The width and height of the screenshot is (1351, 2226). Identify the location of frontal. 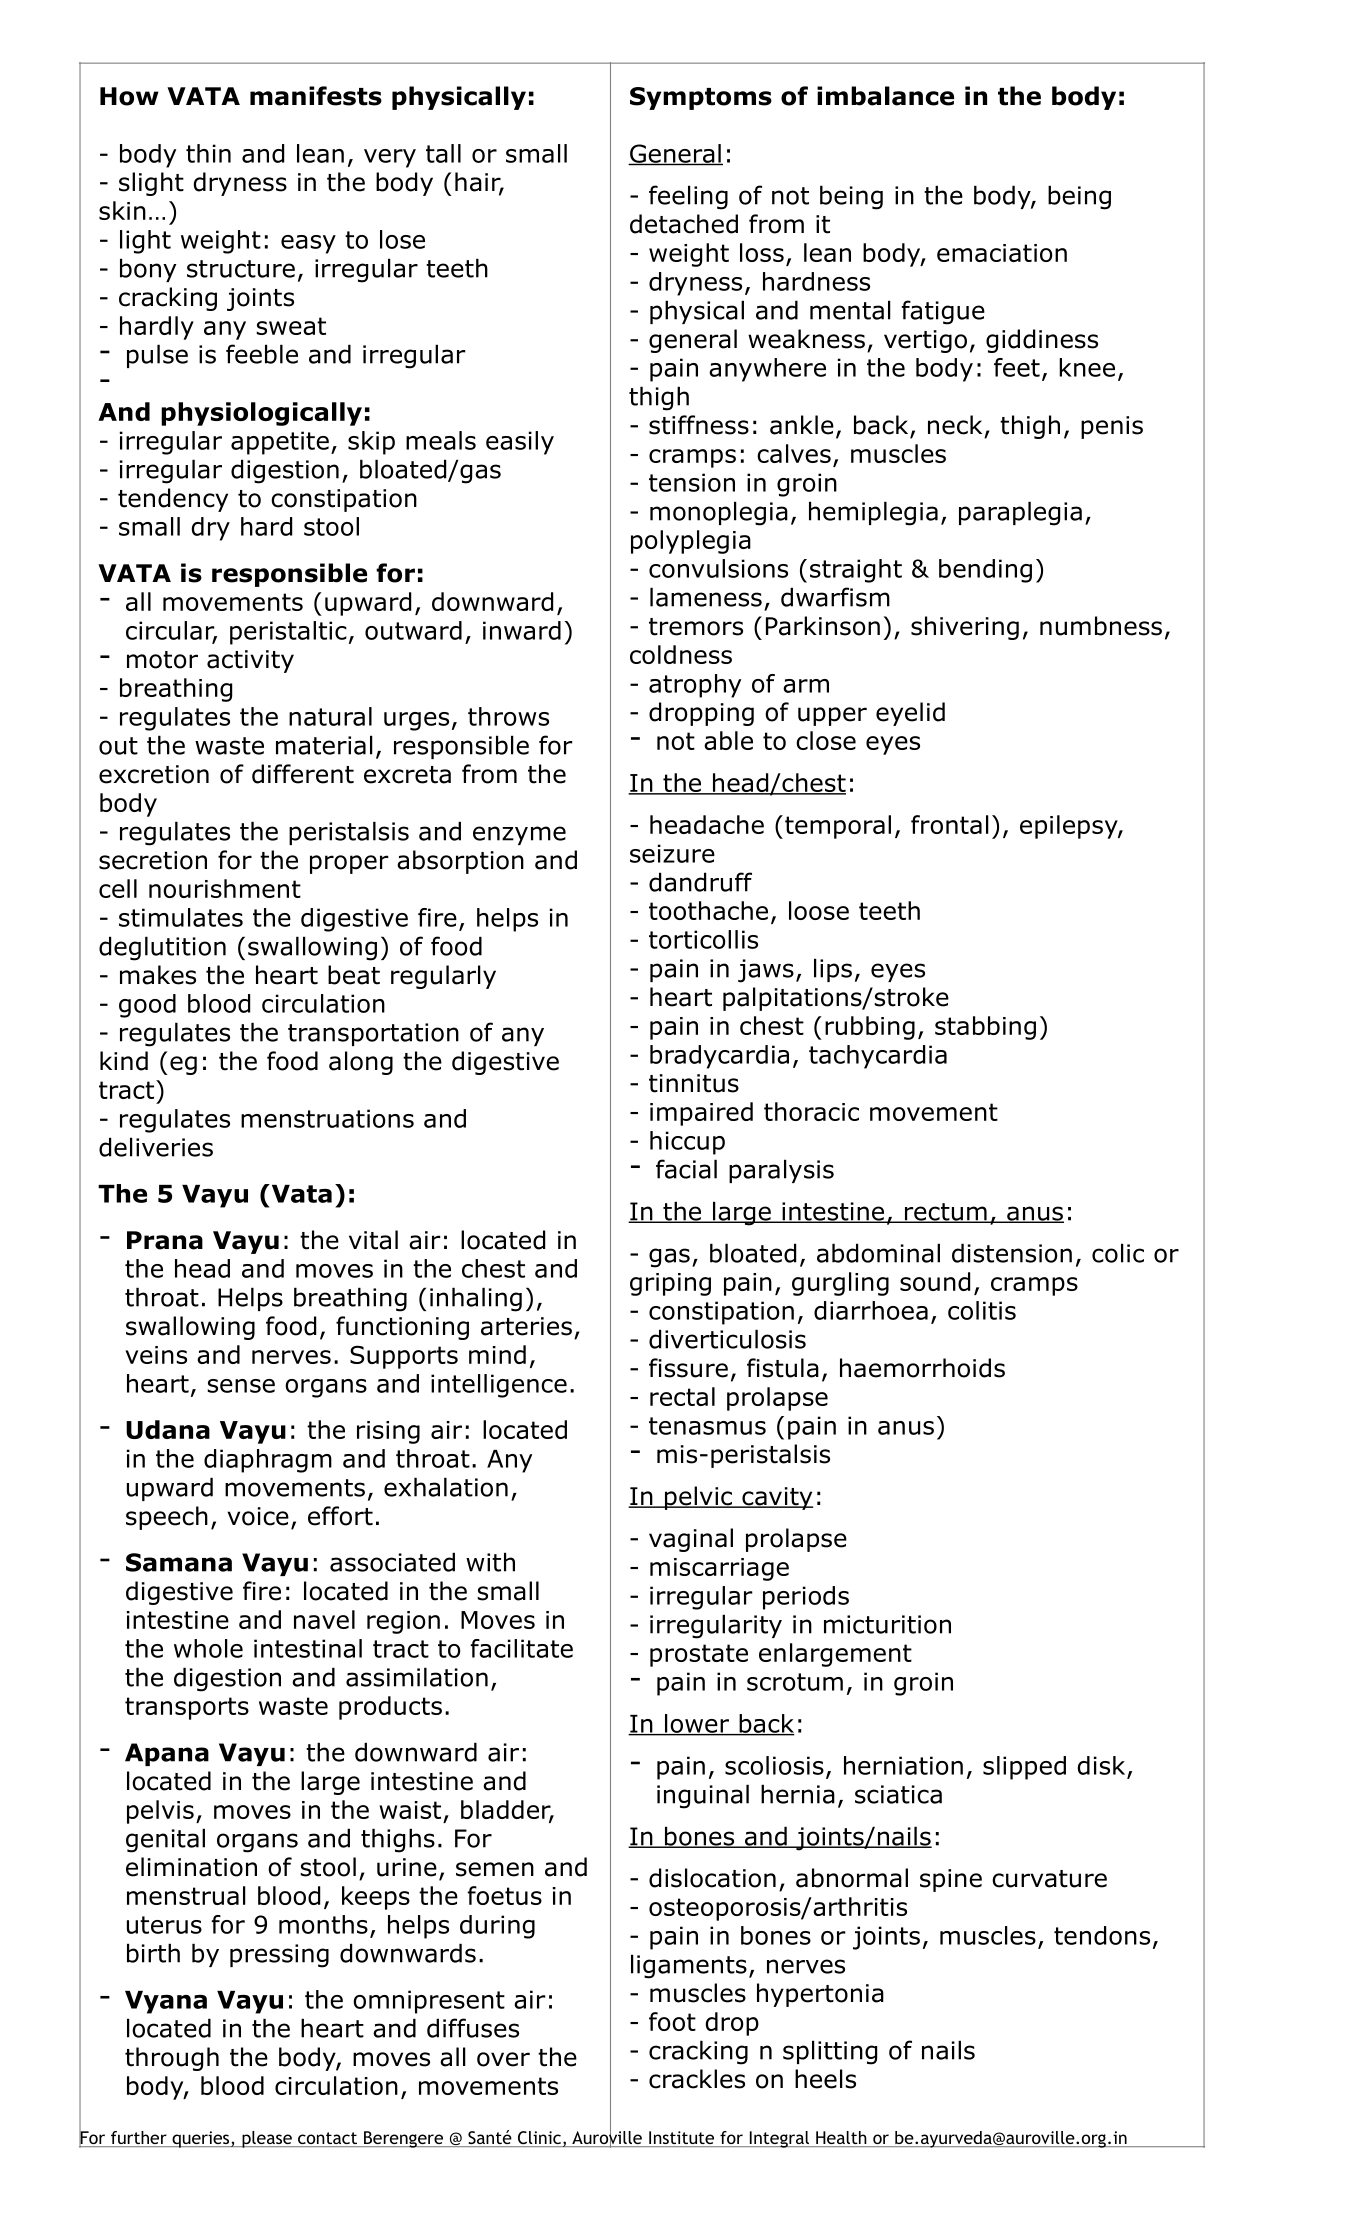
(950, 824).
